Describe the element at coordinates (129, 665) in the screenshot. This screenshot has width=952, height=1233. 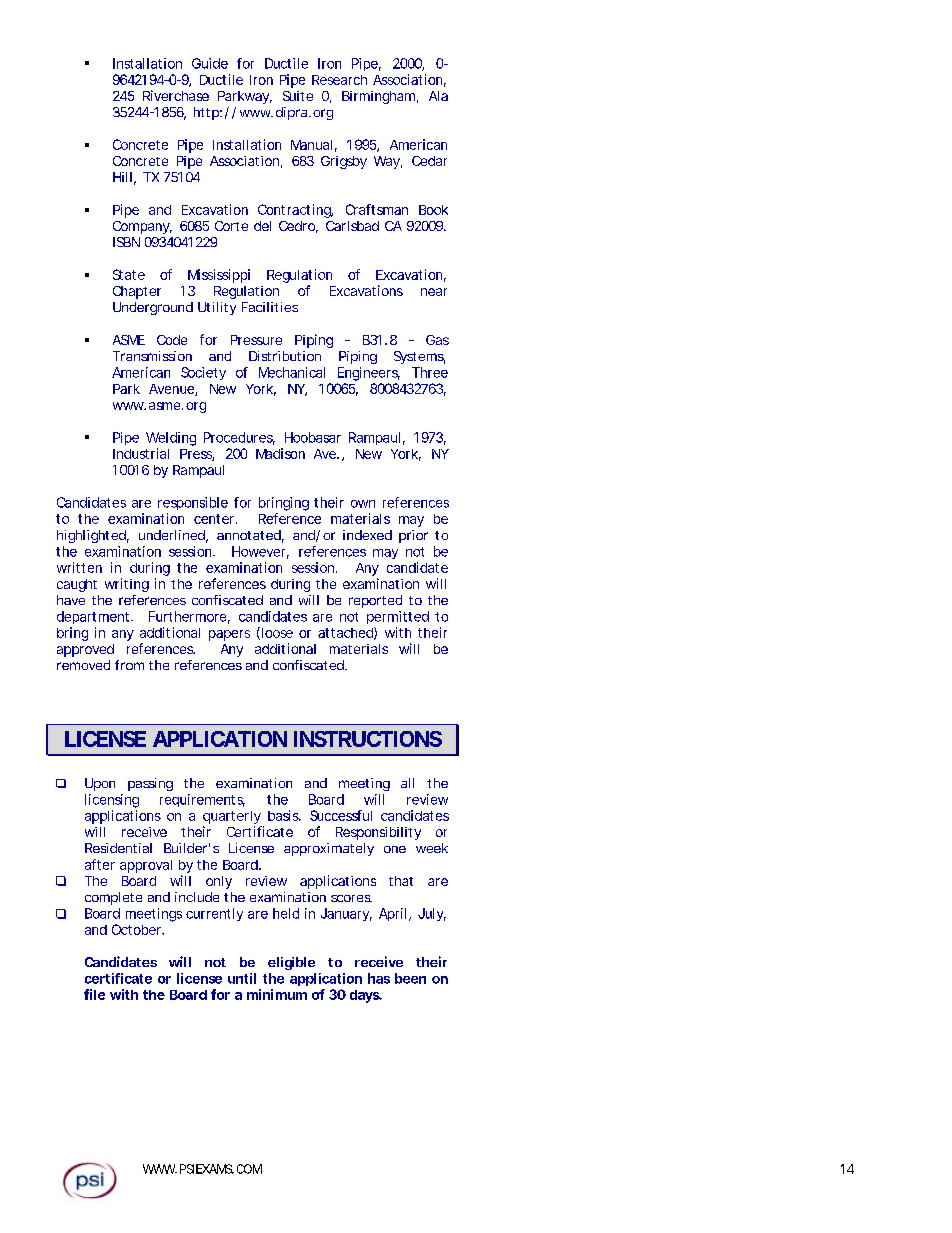
I see `from` at that location.
